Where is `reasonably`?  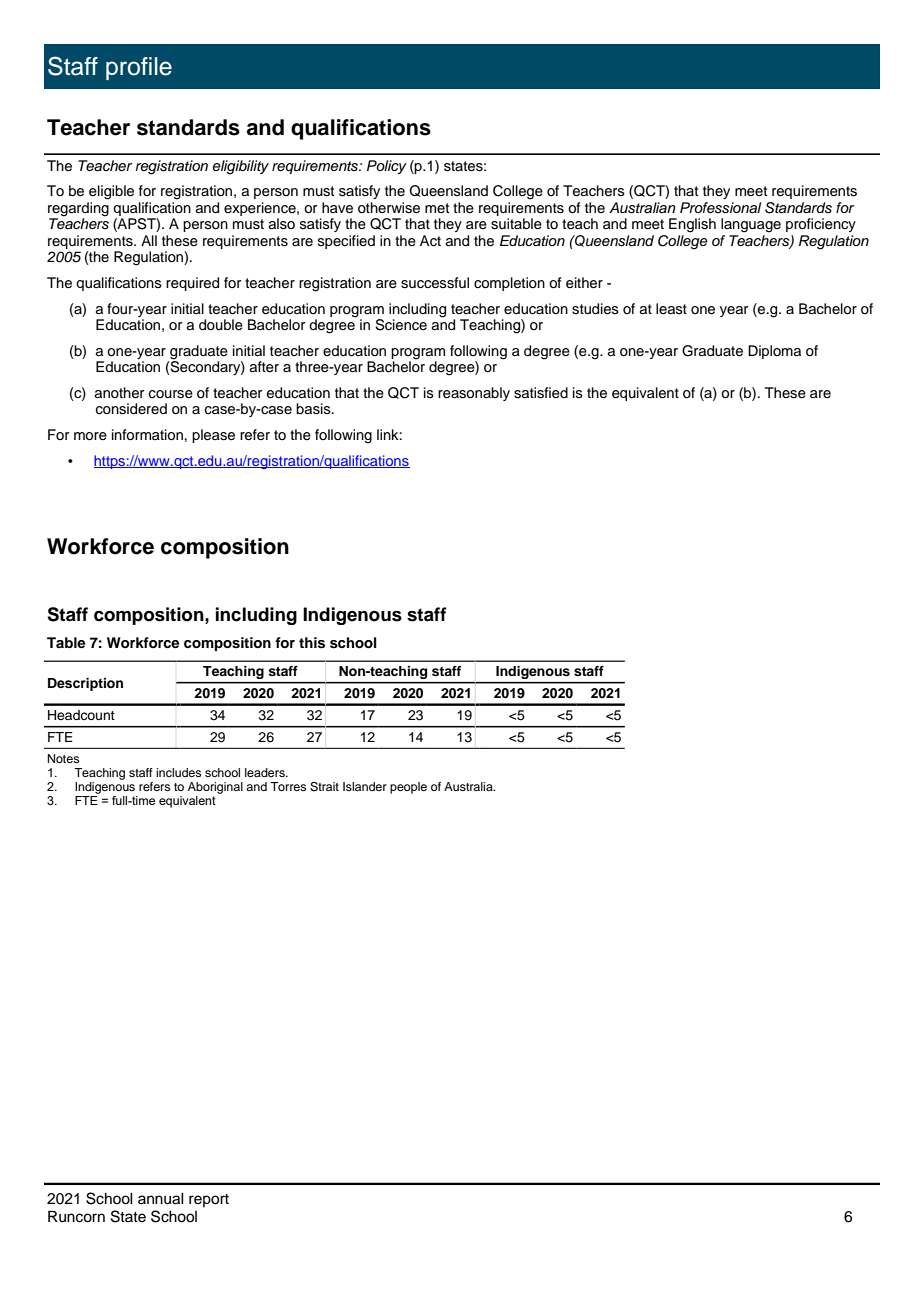
reasonably is located at coordinates (474, 394).
